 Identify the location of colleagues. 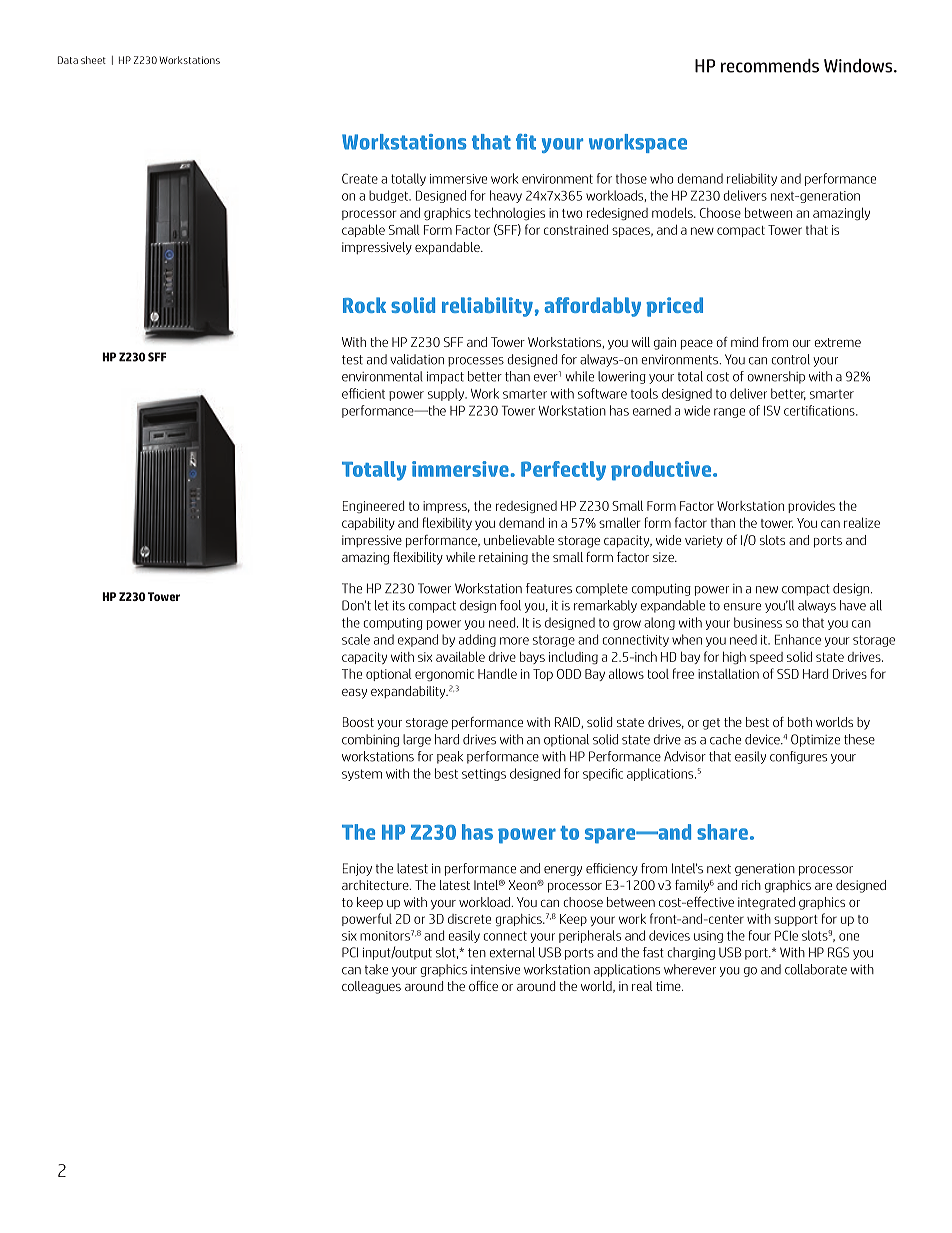
(371, 987).
